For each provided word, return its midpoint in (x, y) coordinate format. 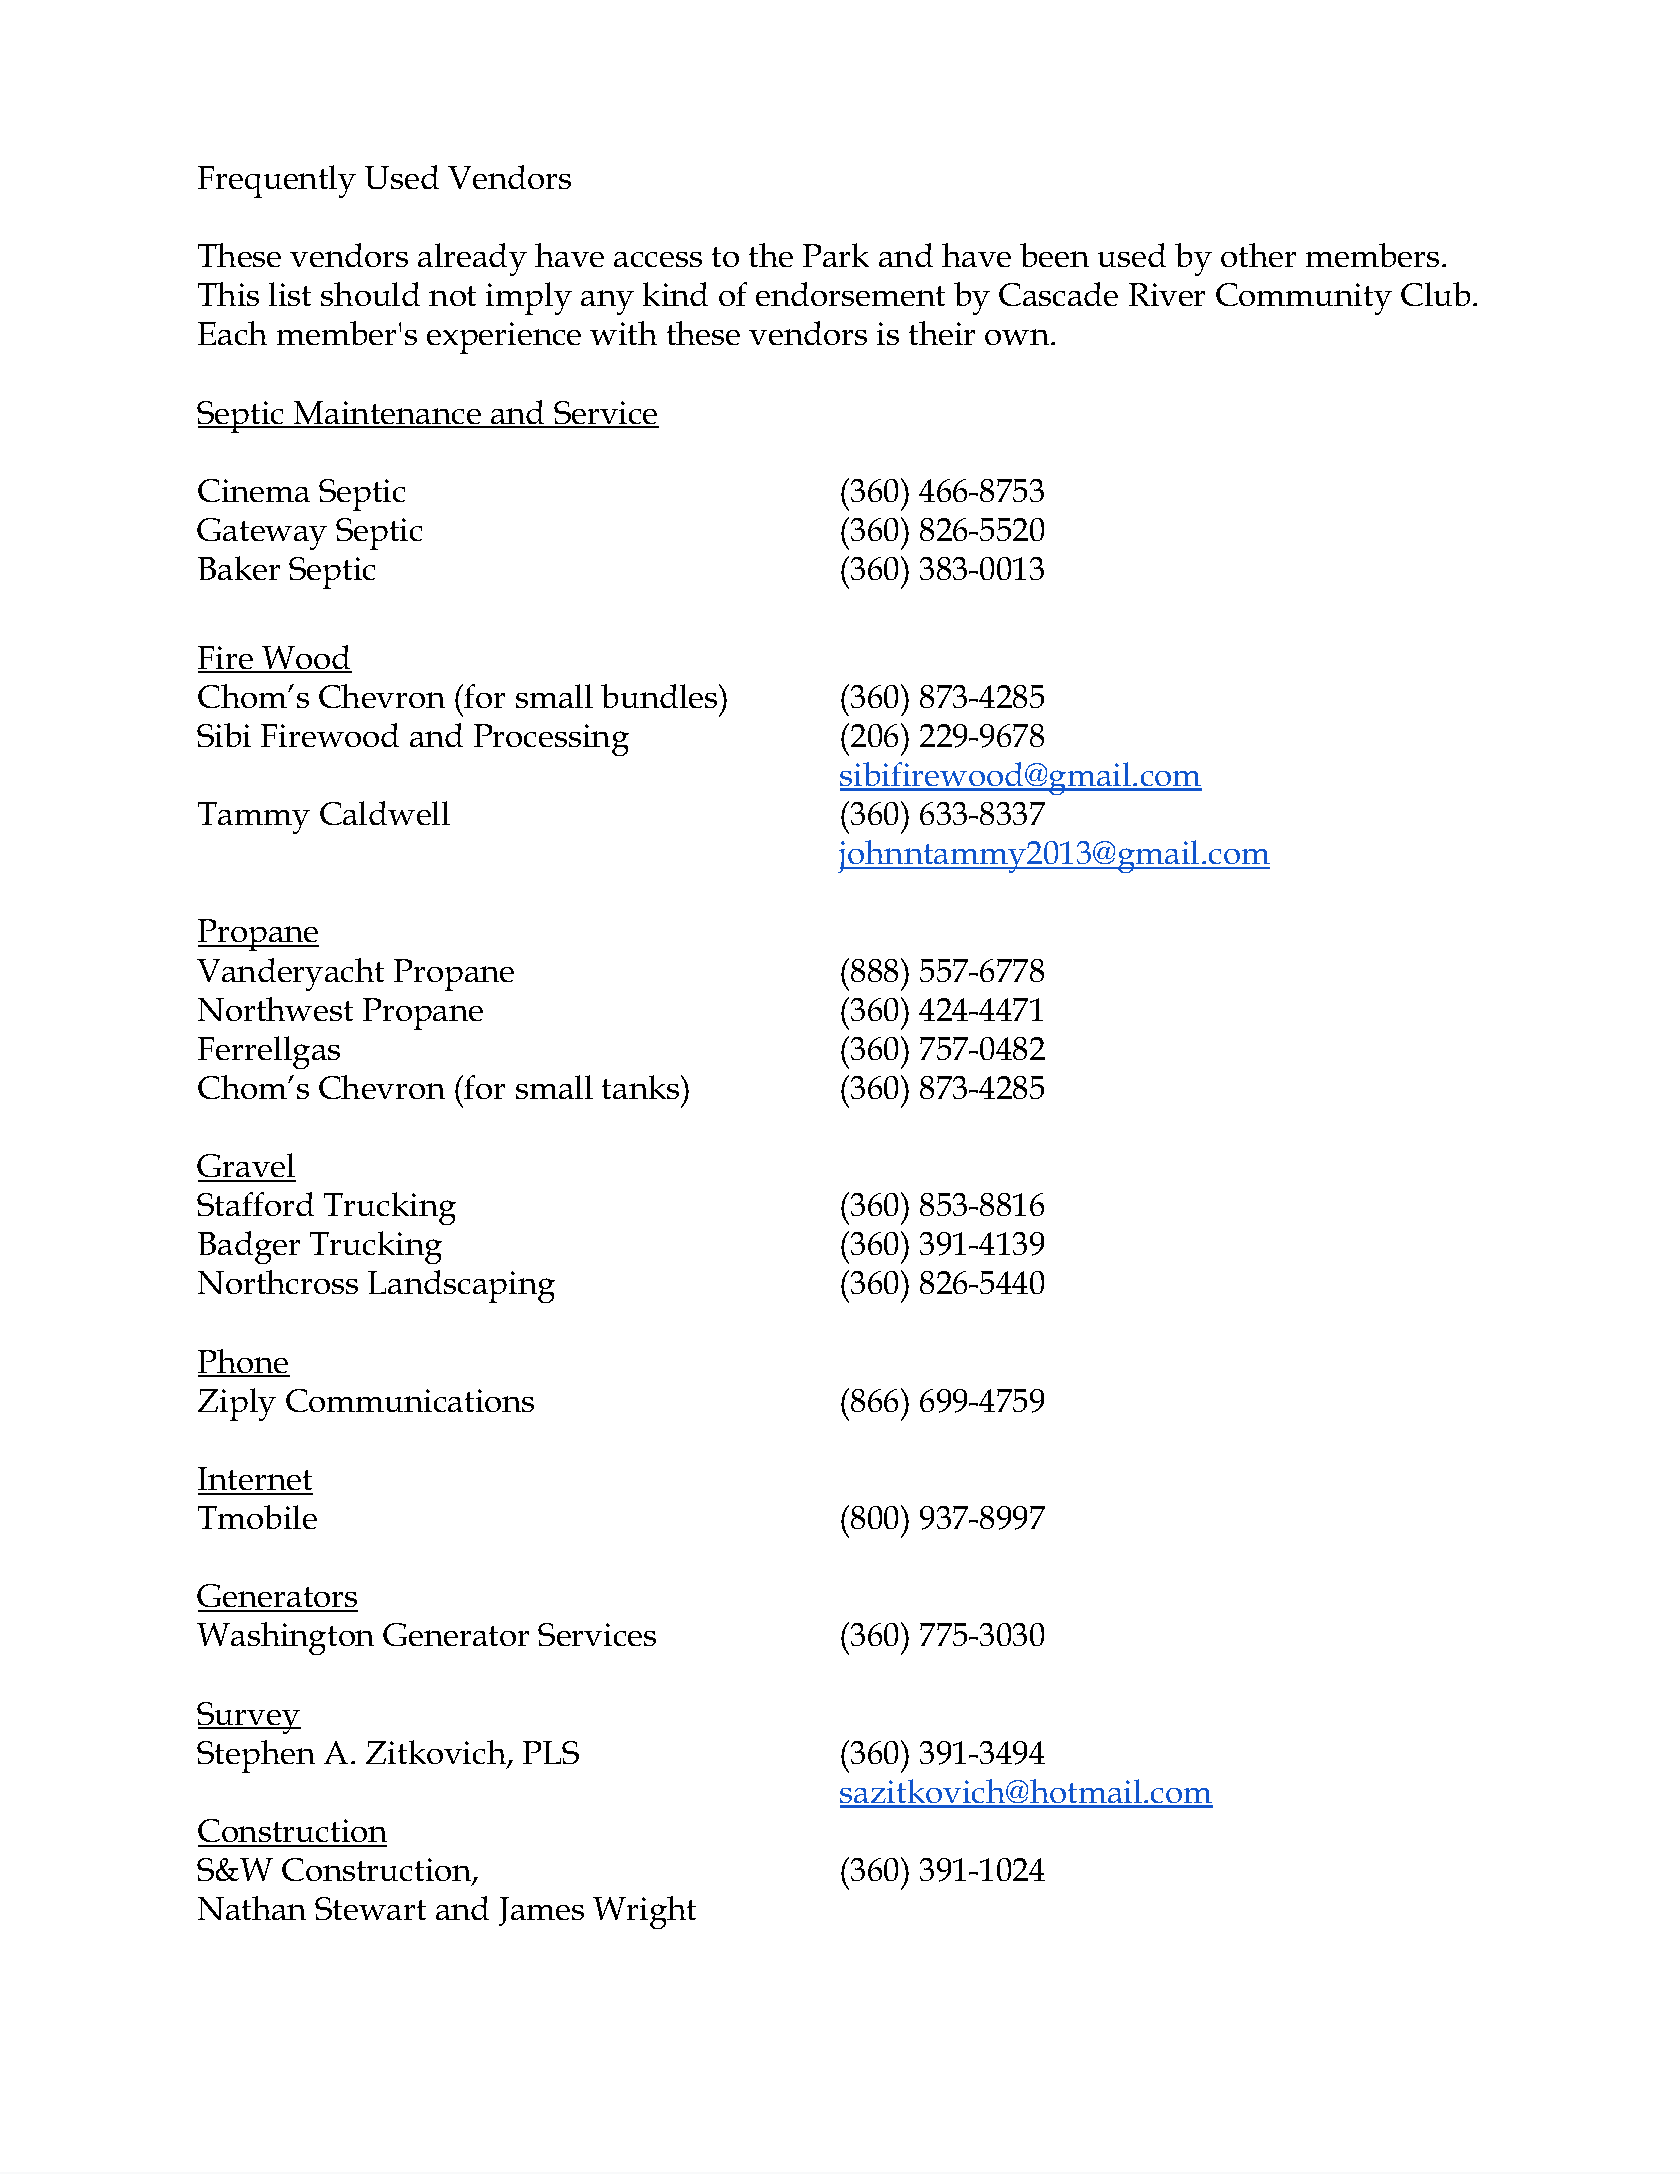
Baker (239, 568)
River (1167, 294)
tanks (642, 1087)
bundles (660, 696)
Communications (410, 1400)
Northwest (275, 1009)
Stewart (370, 1908)
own (1018, 337)
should (370, 294)
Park (836, 255)
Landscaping (461, 1286)
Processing (551, 740)
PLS (551, 1752)
